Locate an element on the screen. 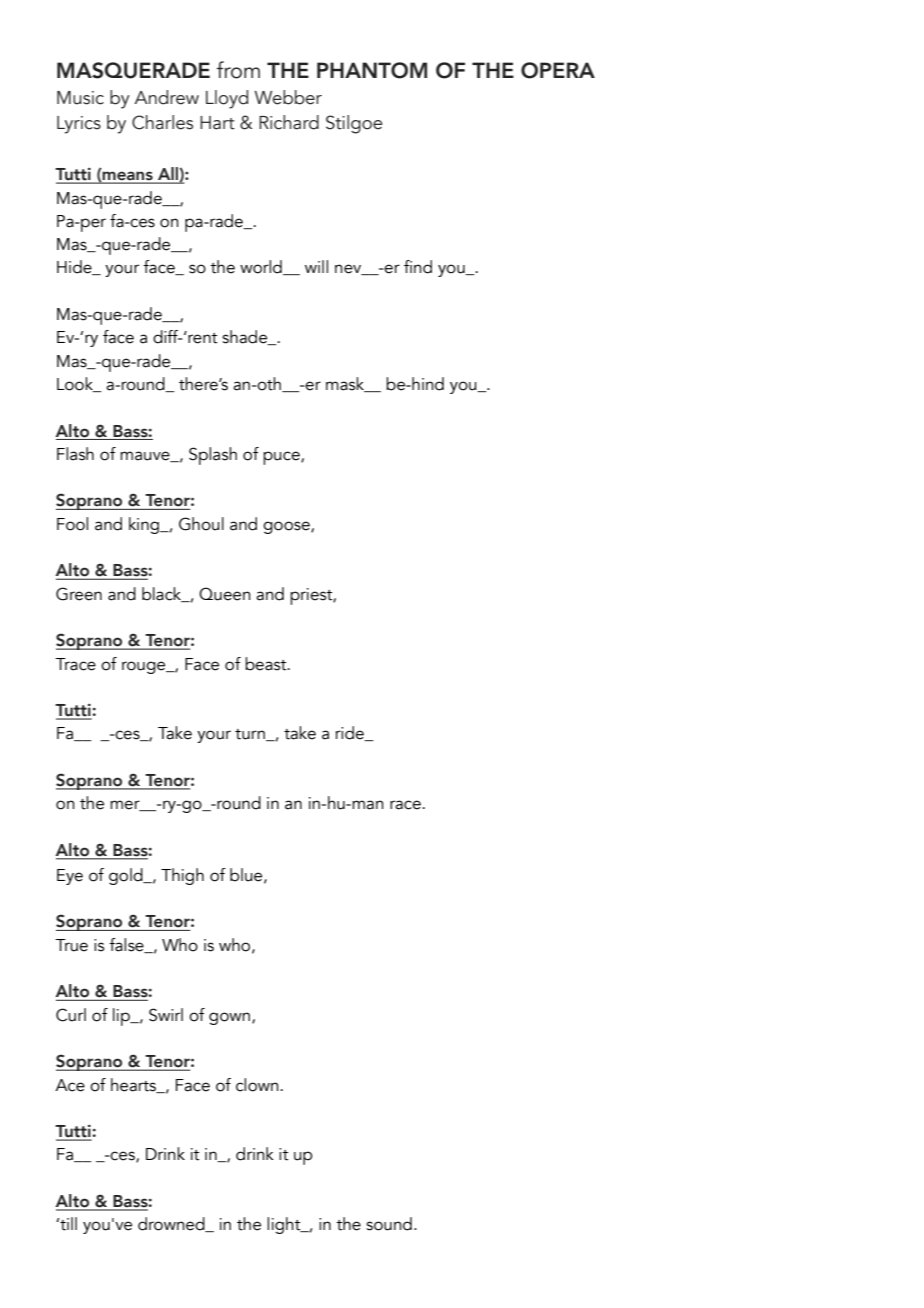 Image resolution: width=924 pixels, height=1308 pixels. beast is located at coordinates (267, 664).
